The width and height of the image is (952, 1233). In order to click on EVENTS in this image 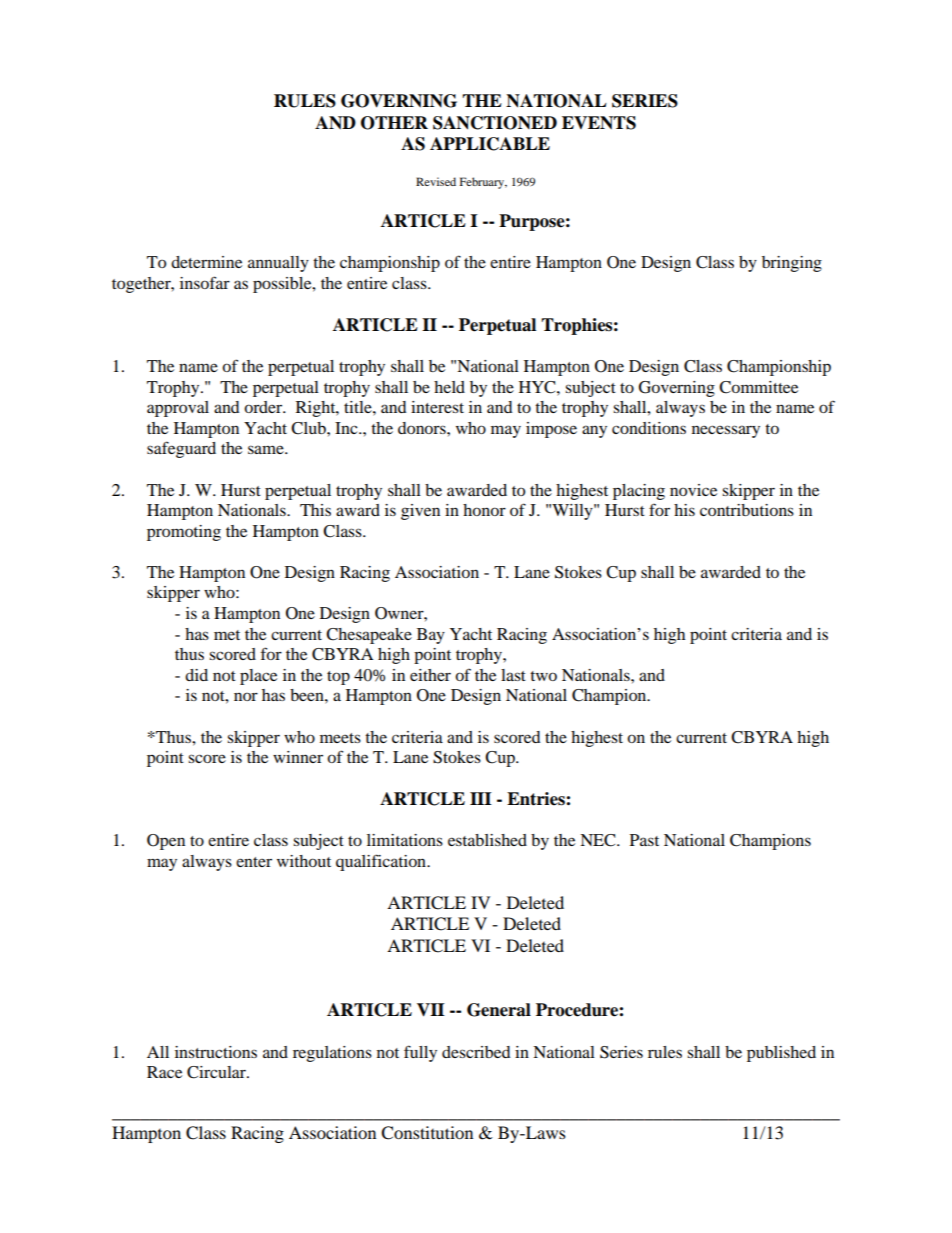, I will do `click(599, 123)`.
